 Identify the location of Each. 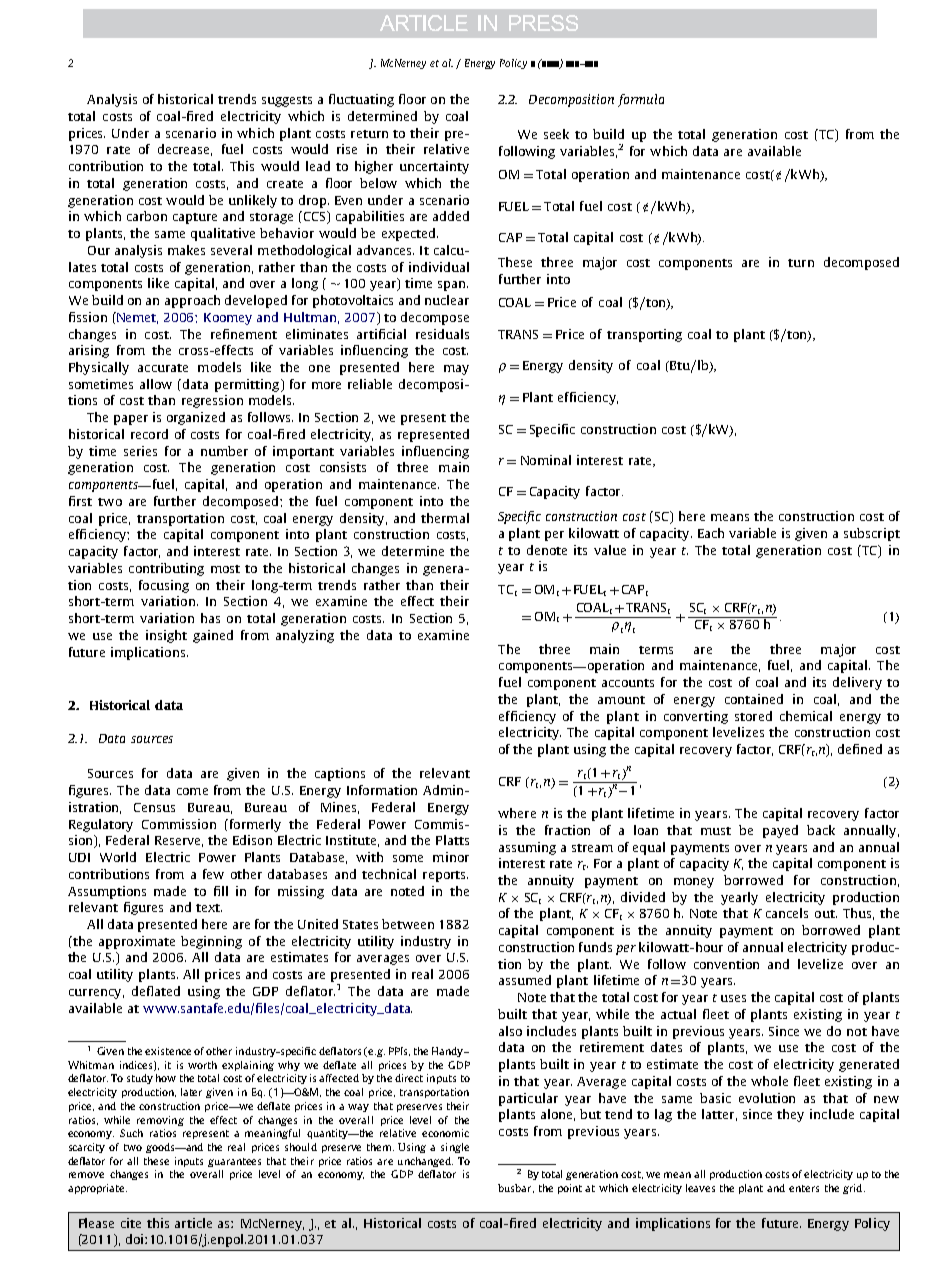
(711, 533).
